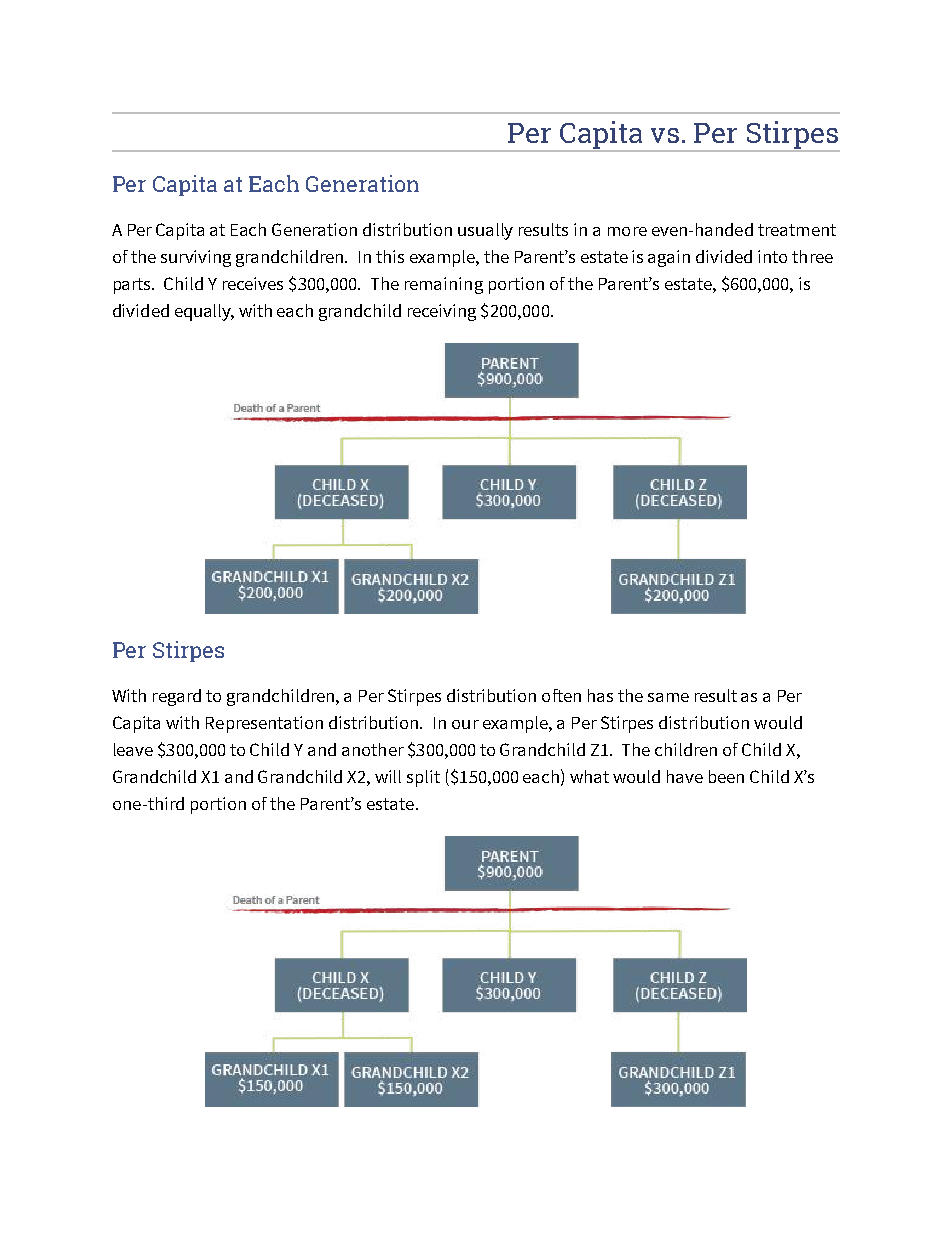  Describe the element at coordinates (442, 312) in the image. I see `receiving` at that location.
